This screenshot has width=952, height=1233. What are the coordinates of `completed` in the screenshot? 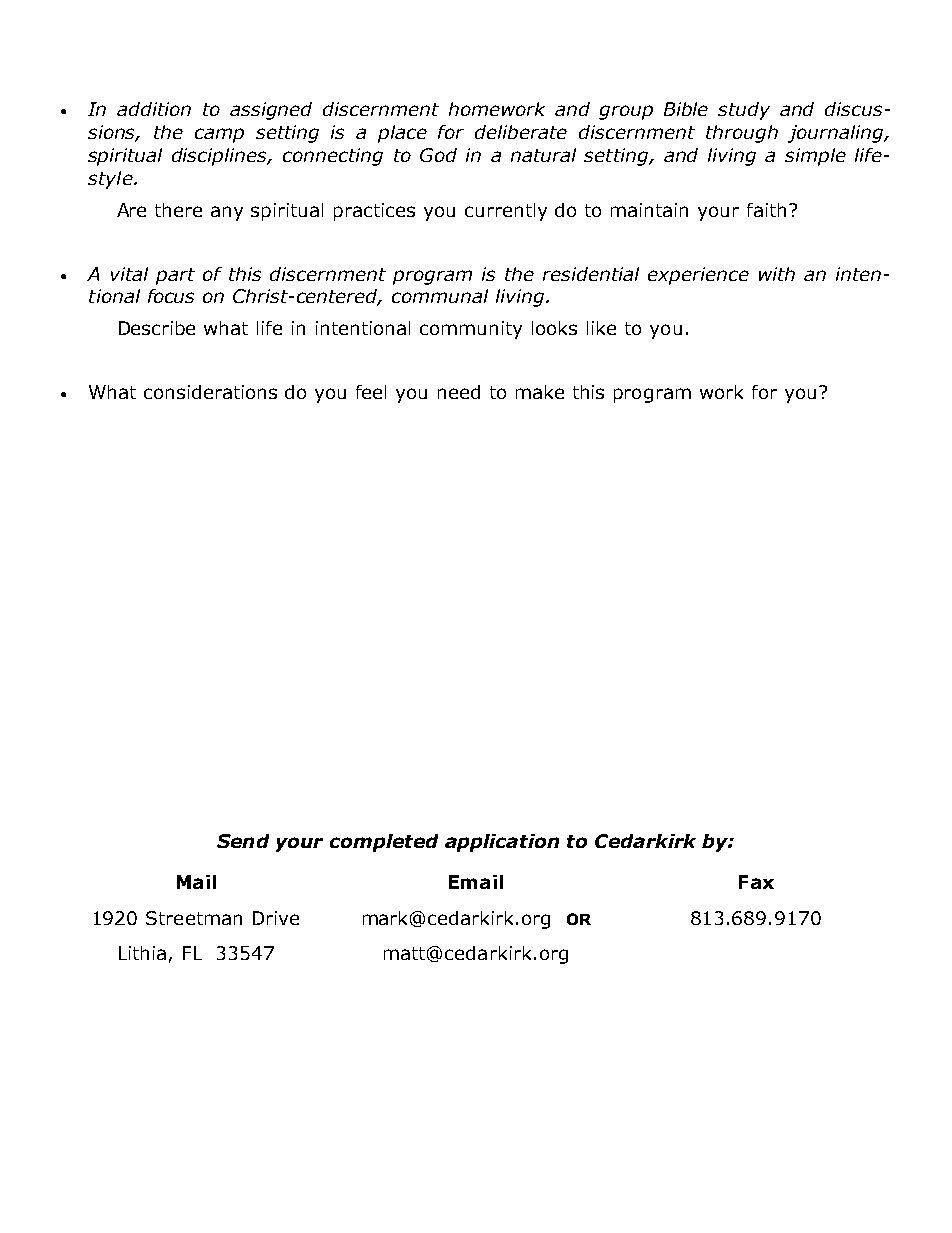 It's located at (384, 843).
